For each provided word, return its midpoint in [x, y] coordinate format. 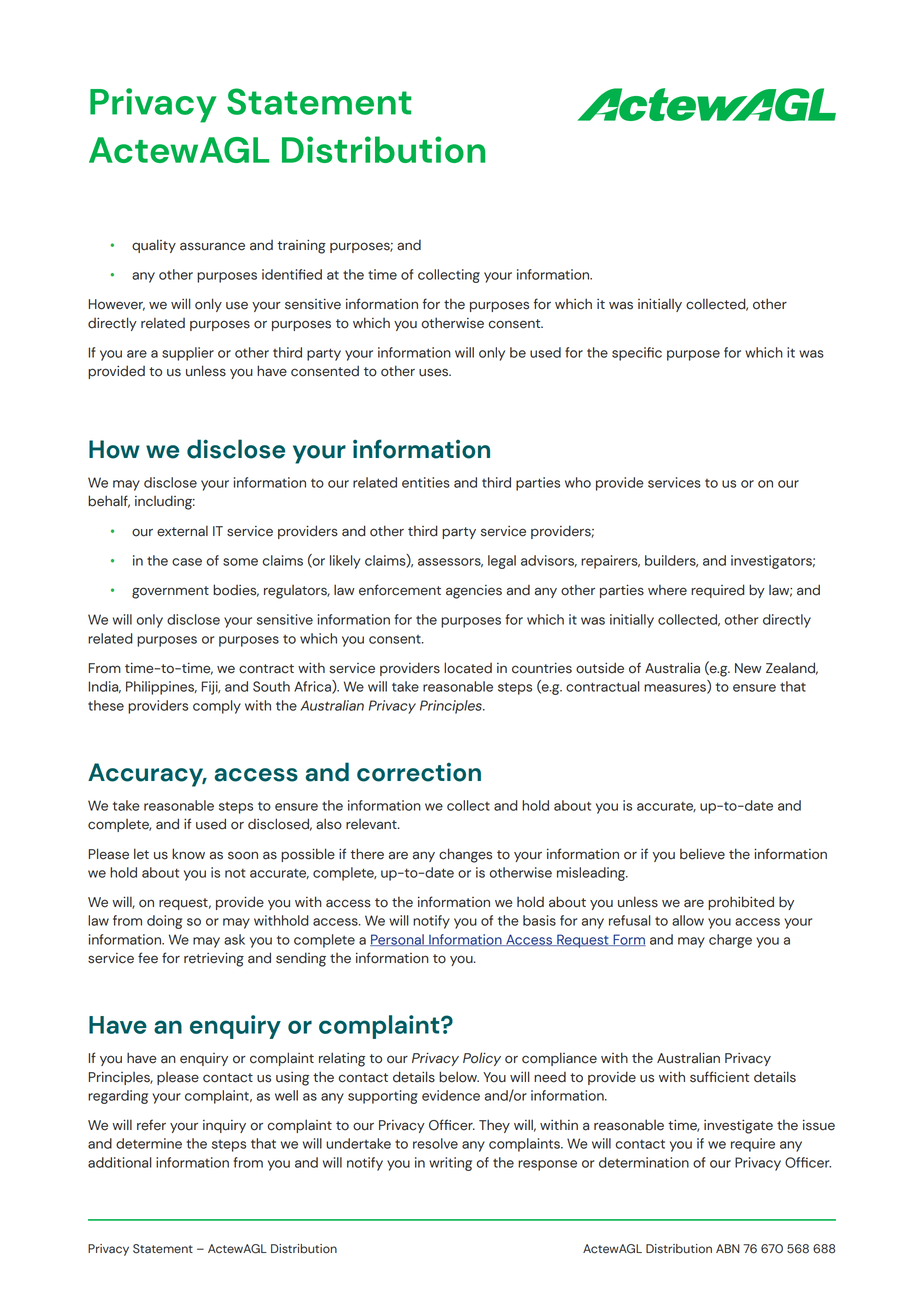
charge [730, 941]
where [667, 590]
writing [450, 1164]
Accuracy [147, 775]
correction [419, 772]
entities [426, 482]
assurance [212, 246]
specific [637, 354]
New [748, 668]
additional [120, 1162]
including [165, 502]
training [302, 247]
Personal [398, 940]
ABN [728, 1248]
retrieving [214, 959]
